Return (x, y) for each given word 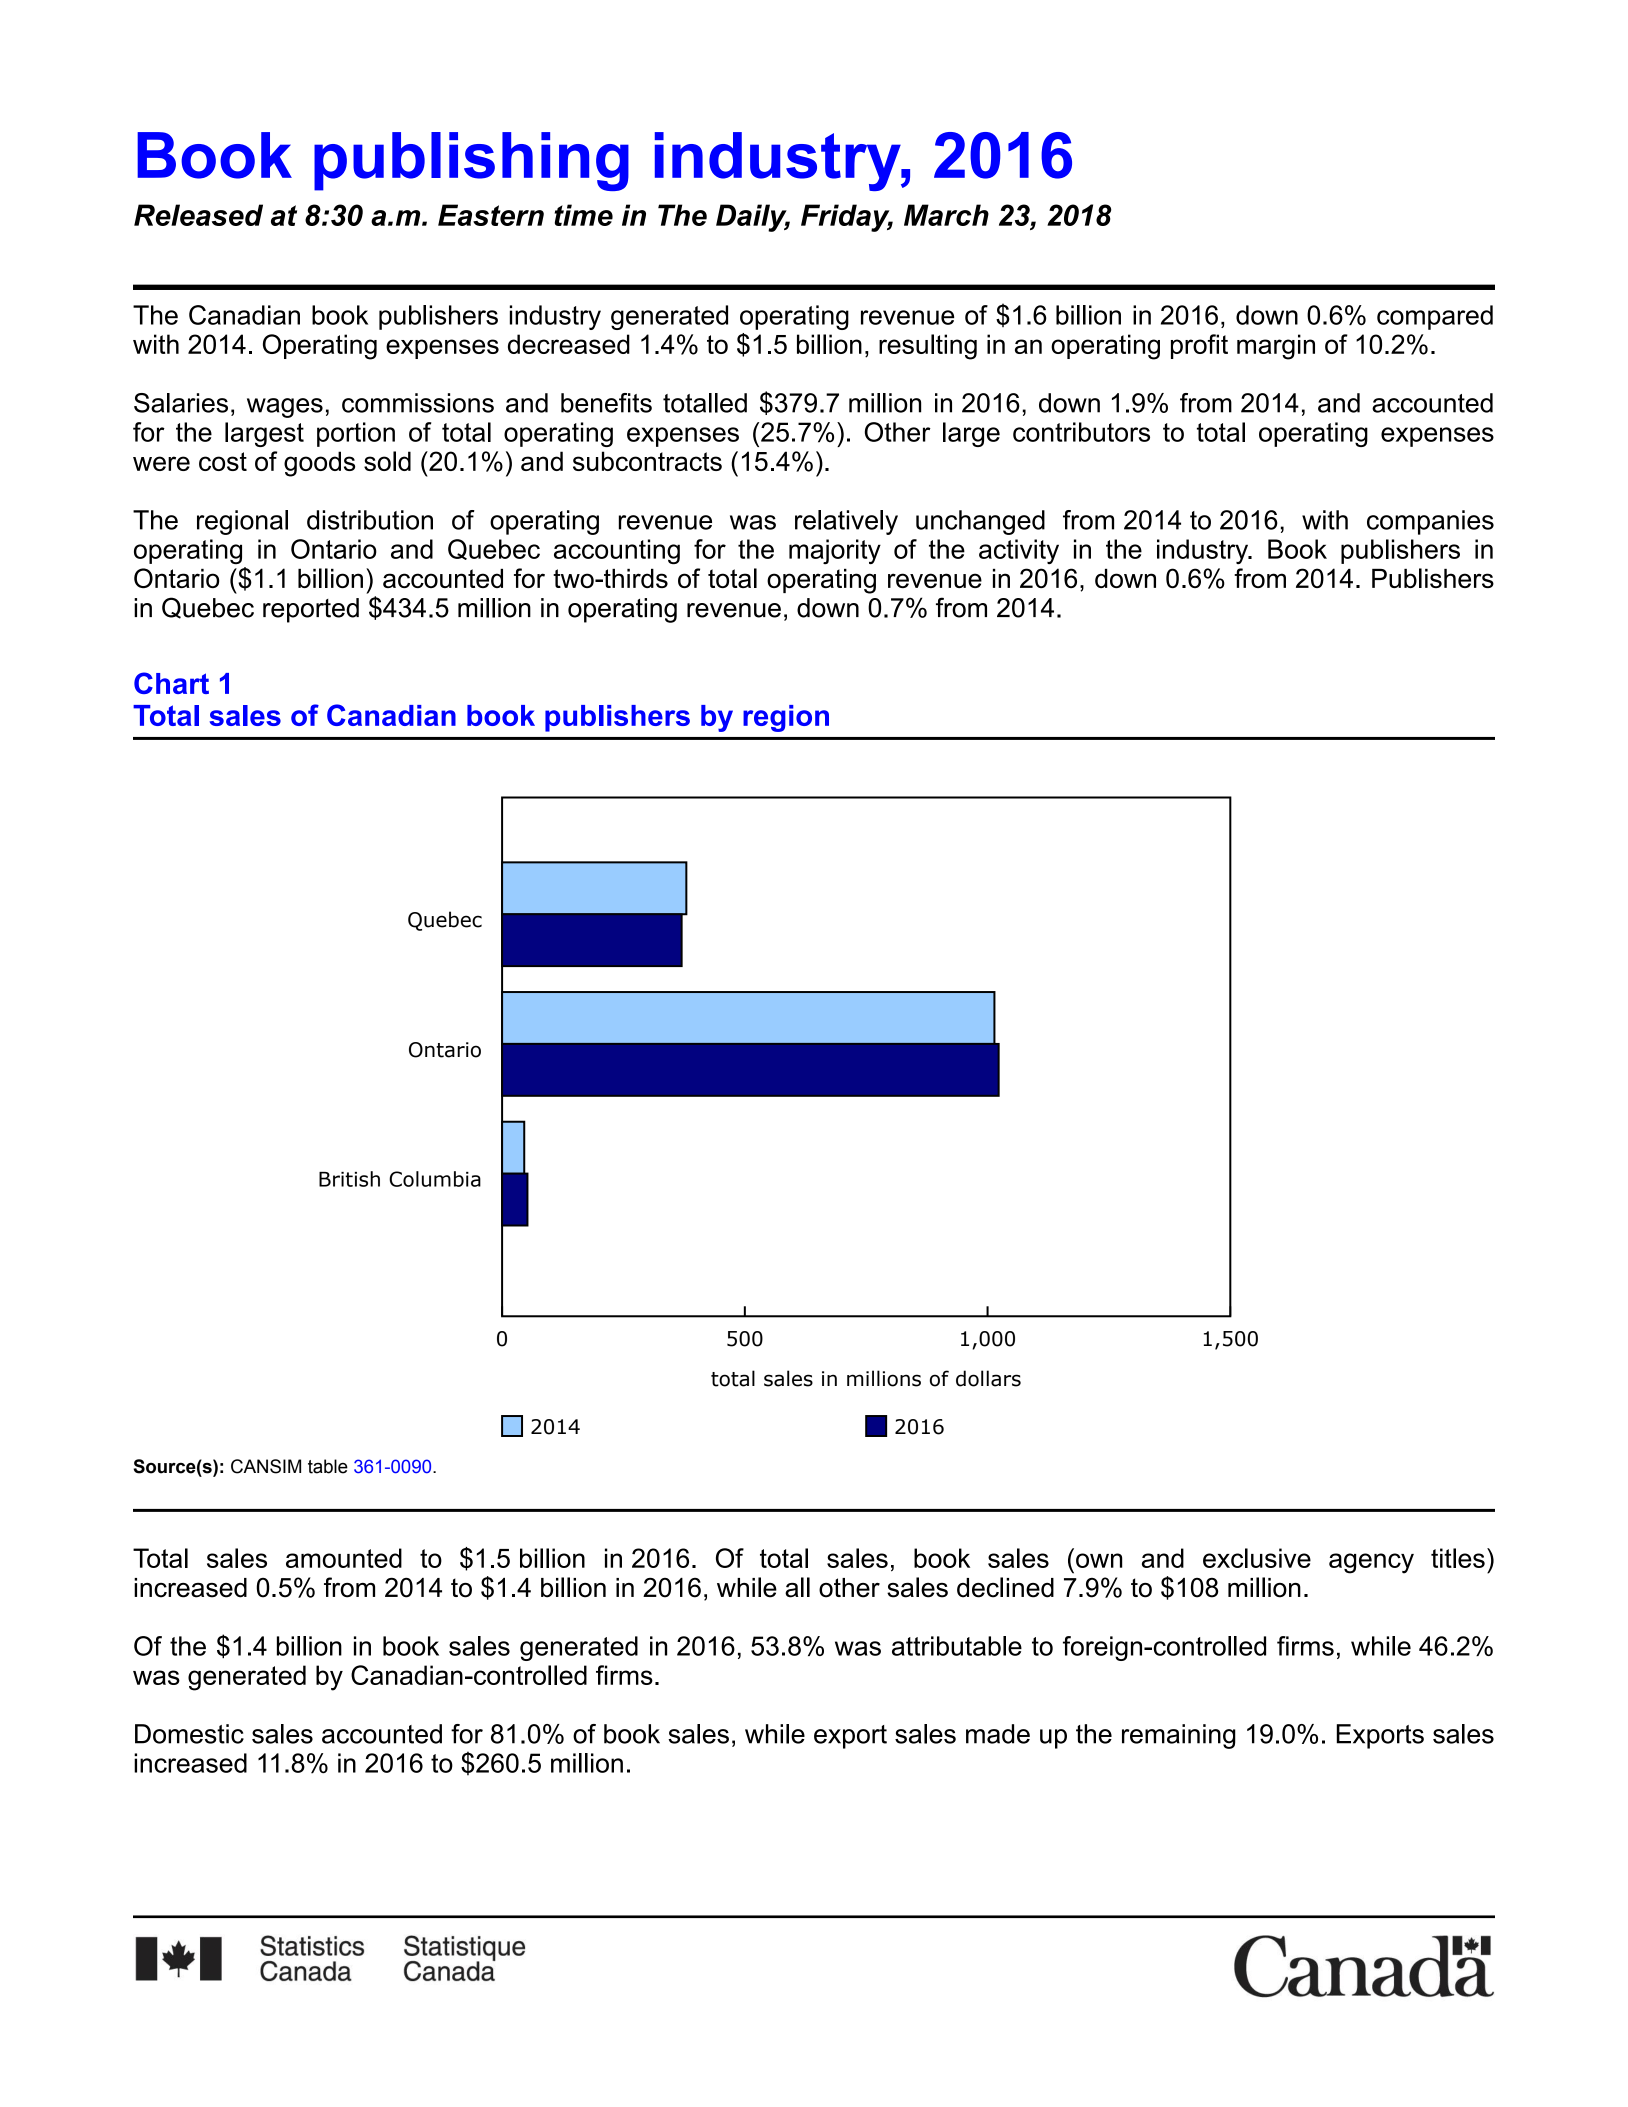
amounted (344, 1558)
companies (1430, 522)
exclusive (1257, 1558)
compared (1435, 317)
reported (311, 610)
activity (1019, 551)
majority (835, 551)
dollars (988, 1378)
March (946, 215)
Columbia (435, 1179)
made (998, 1734)
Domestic (189, 1734)
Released (198, 215)
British (349, 1179)
